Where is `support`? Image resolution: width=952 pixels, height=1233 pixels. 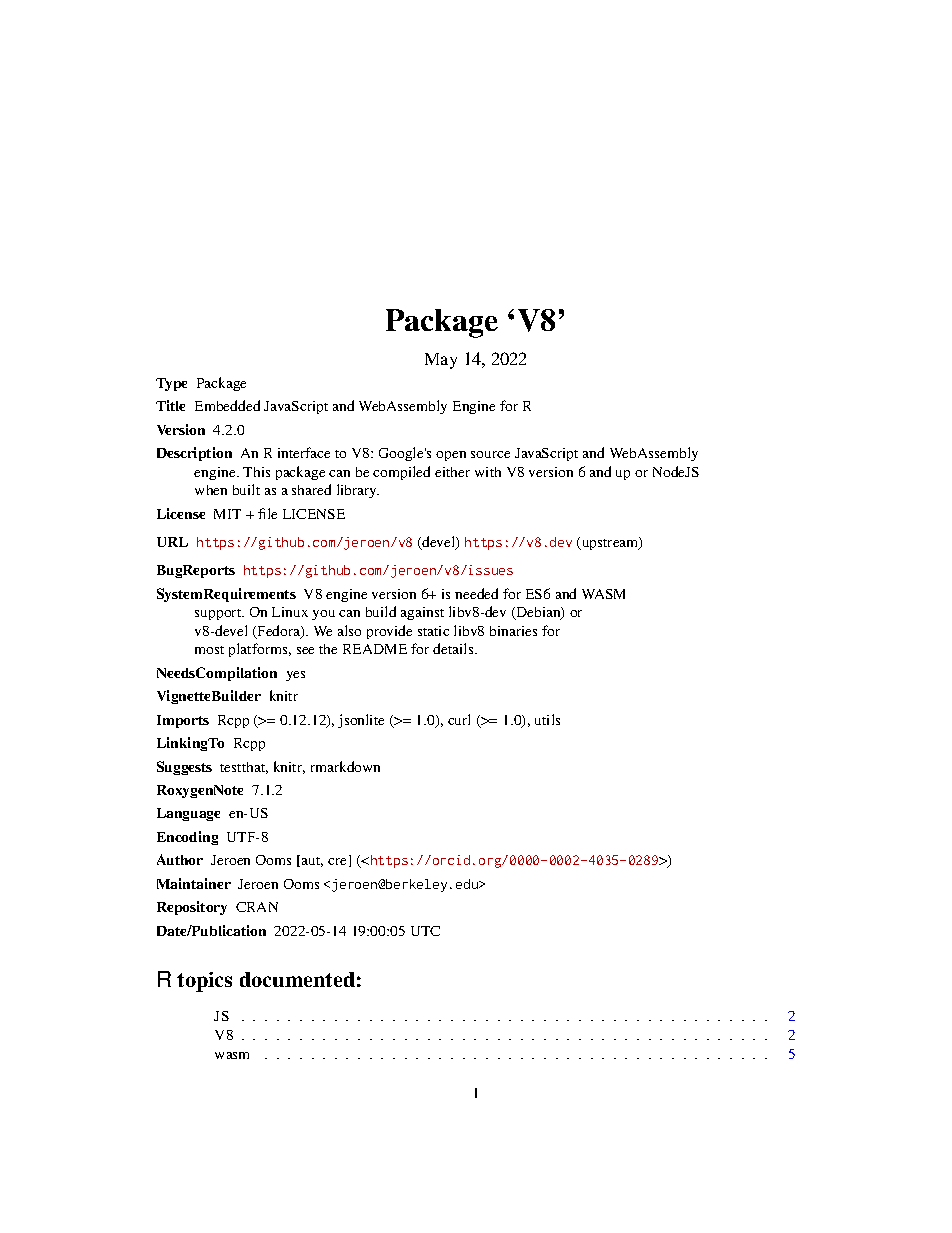
support is located at coordinates (219, 614).
